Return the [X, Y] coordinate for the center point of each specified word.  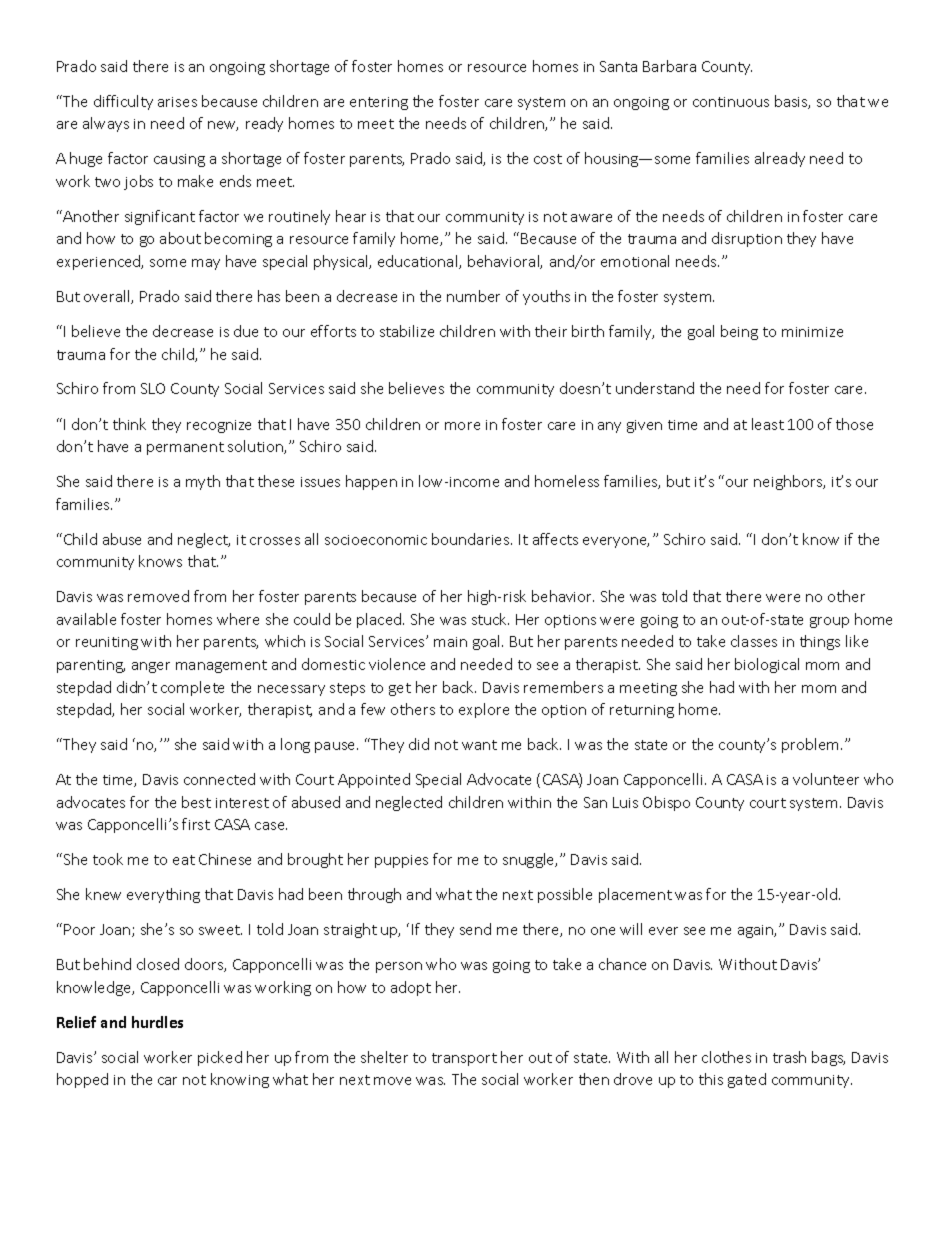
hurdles [157, 1022]
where [238, 619]
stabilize [407, 331]
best [196, 802]
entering [379, 103]
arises [177, 102]
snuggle [530, 860]
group [829, 622]
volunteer [826, 779]
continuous [731, 102]
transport [464, 1059]
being [739, 332]
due [246, 331]
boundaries [472, 539]
